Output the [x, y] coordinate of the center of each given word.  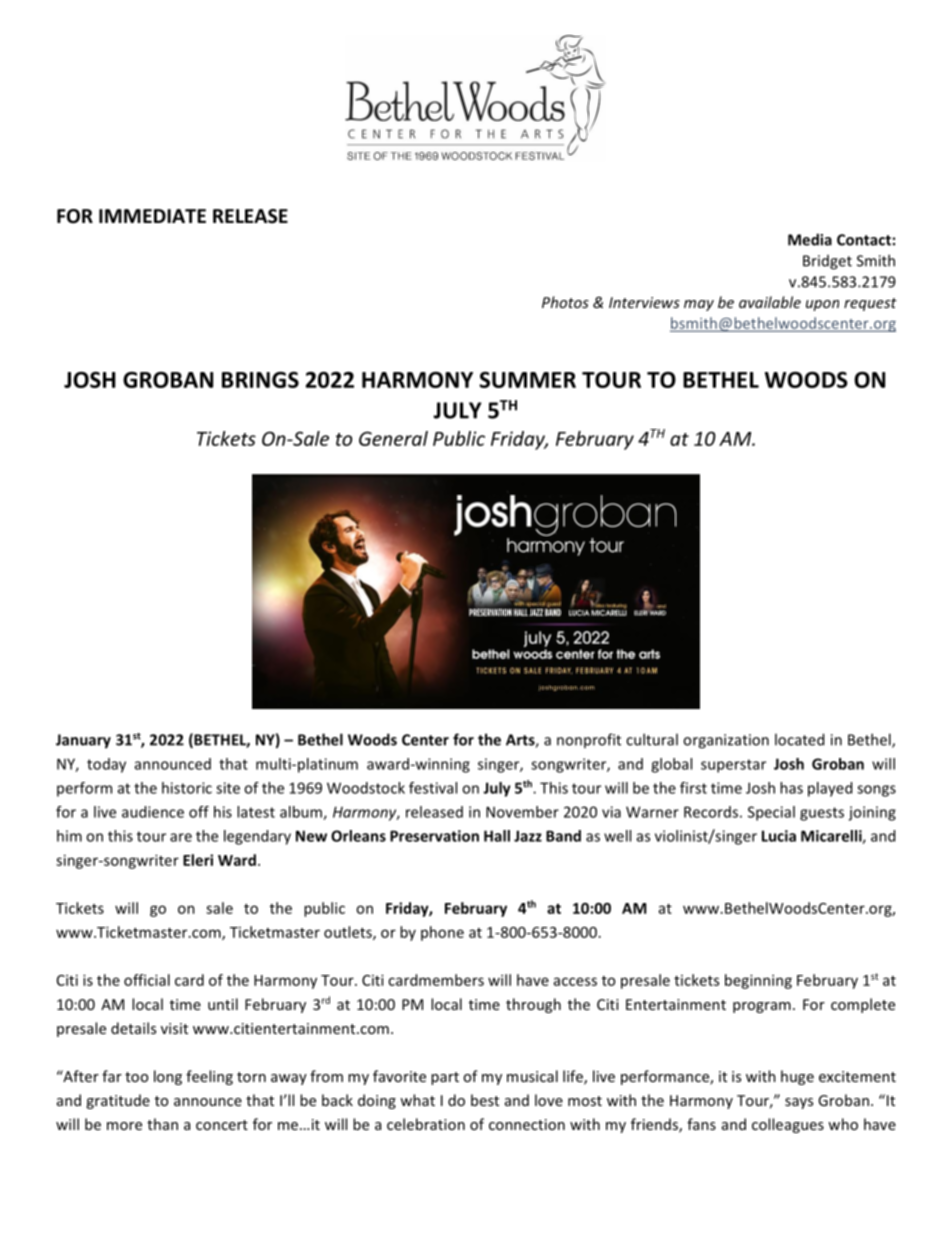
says [799, 1103]
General [393, 438]
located [799, 739]
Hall [497, 836]
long [168, 1077]
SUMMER [527, 379]
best [485, 1100]
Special [771, 813]
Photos [565, 302]
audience [153, 812]
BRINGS [260, 379]
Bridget [827, 262]
